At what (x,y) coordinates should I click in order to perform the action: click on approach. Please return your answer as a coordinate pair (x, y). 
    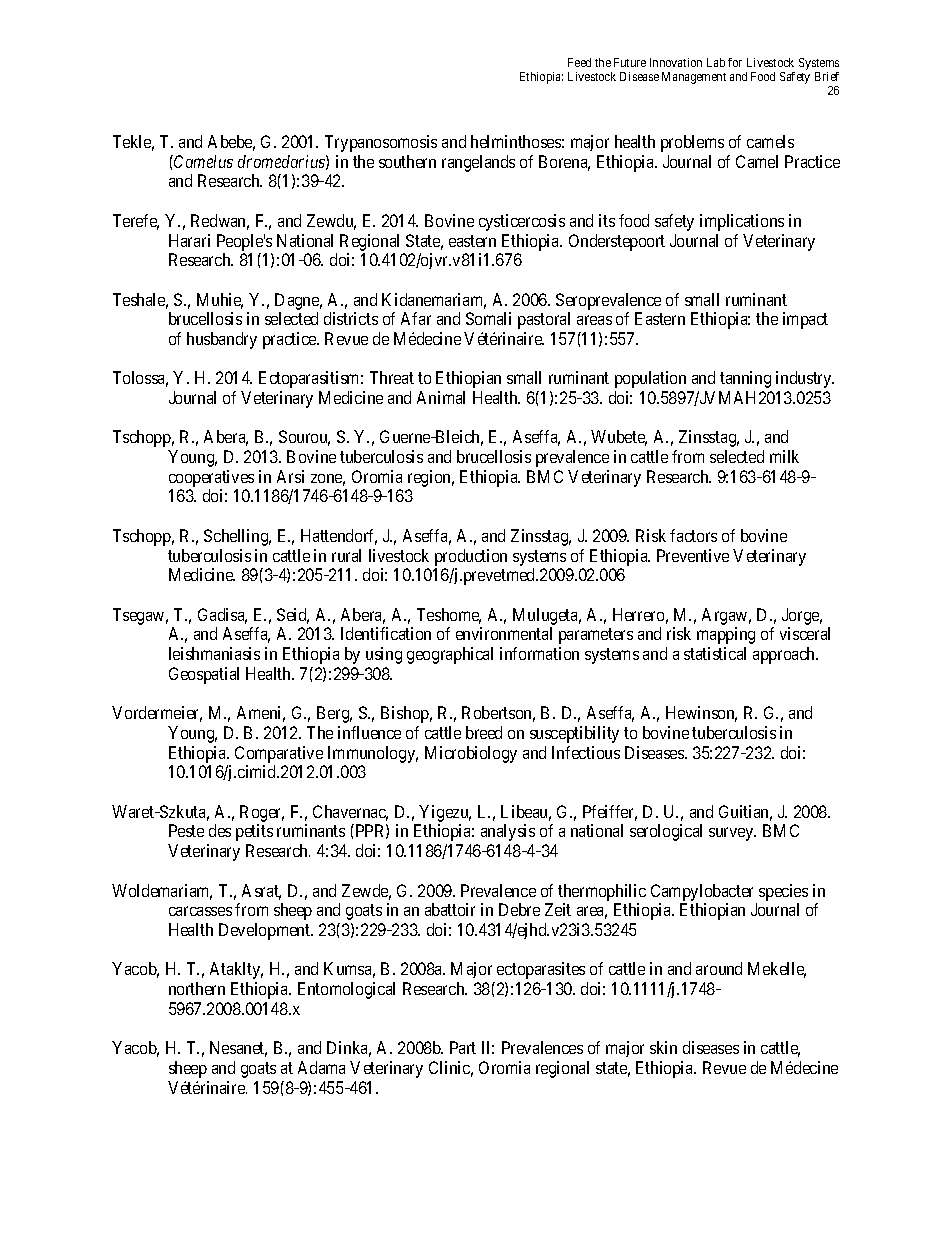
    Looking at the image, I should click on (785, 655).
